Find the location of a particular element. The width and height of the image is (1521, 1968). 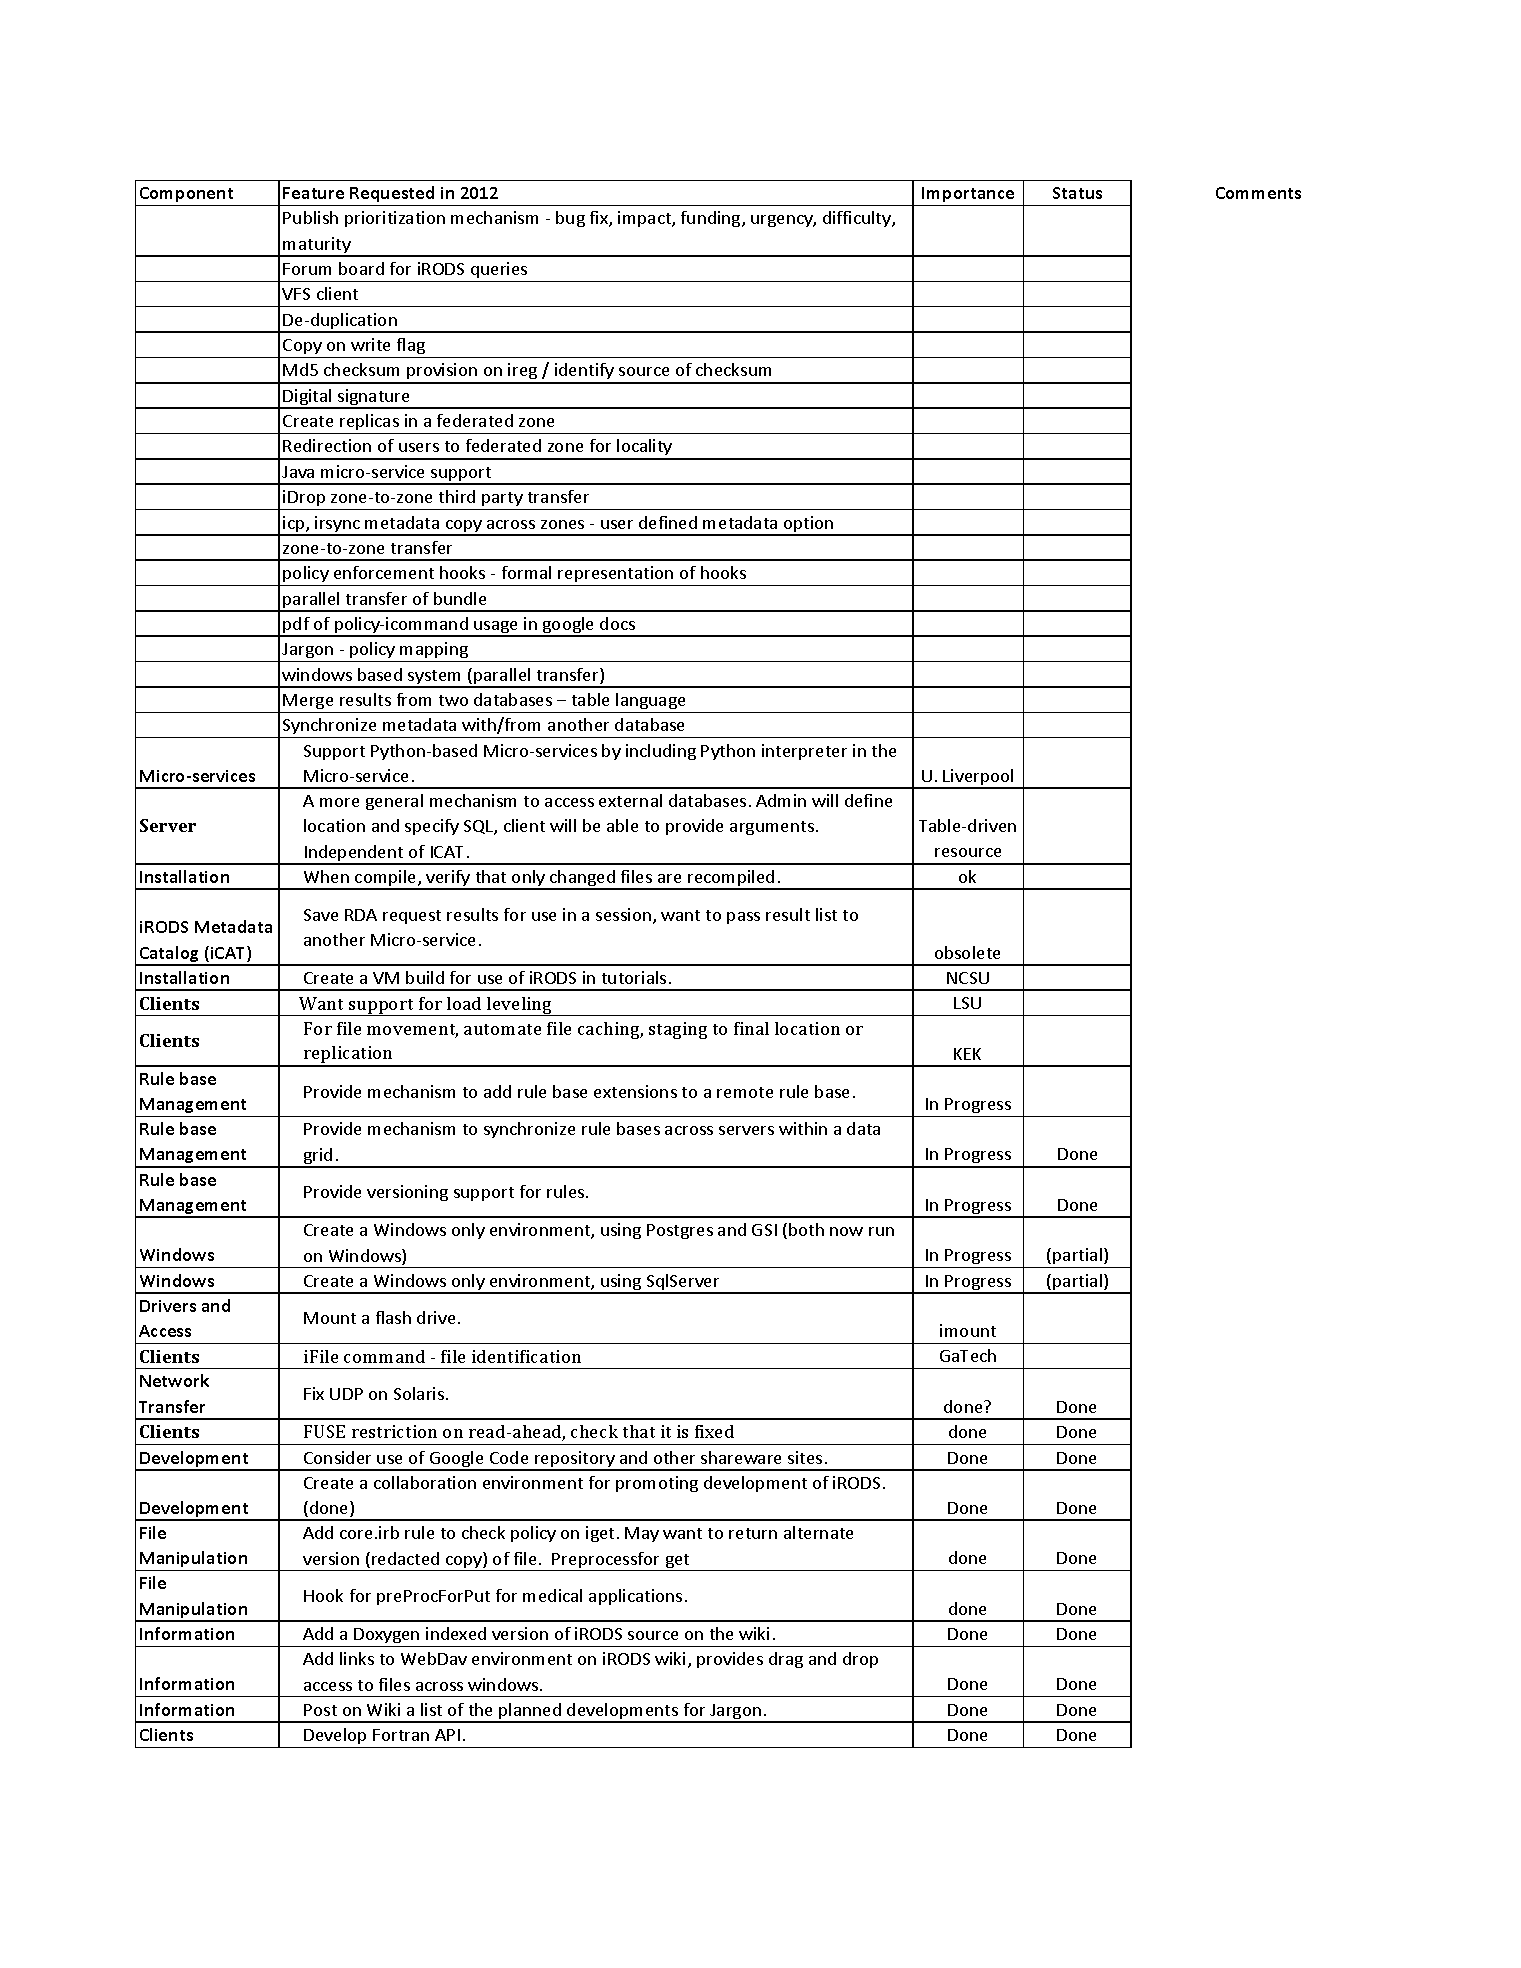

flash is located at coordinates (393, 1317).
